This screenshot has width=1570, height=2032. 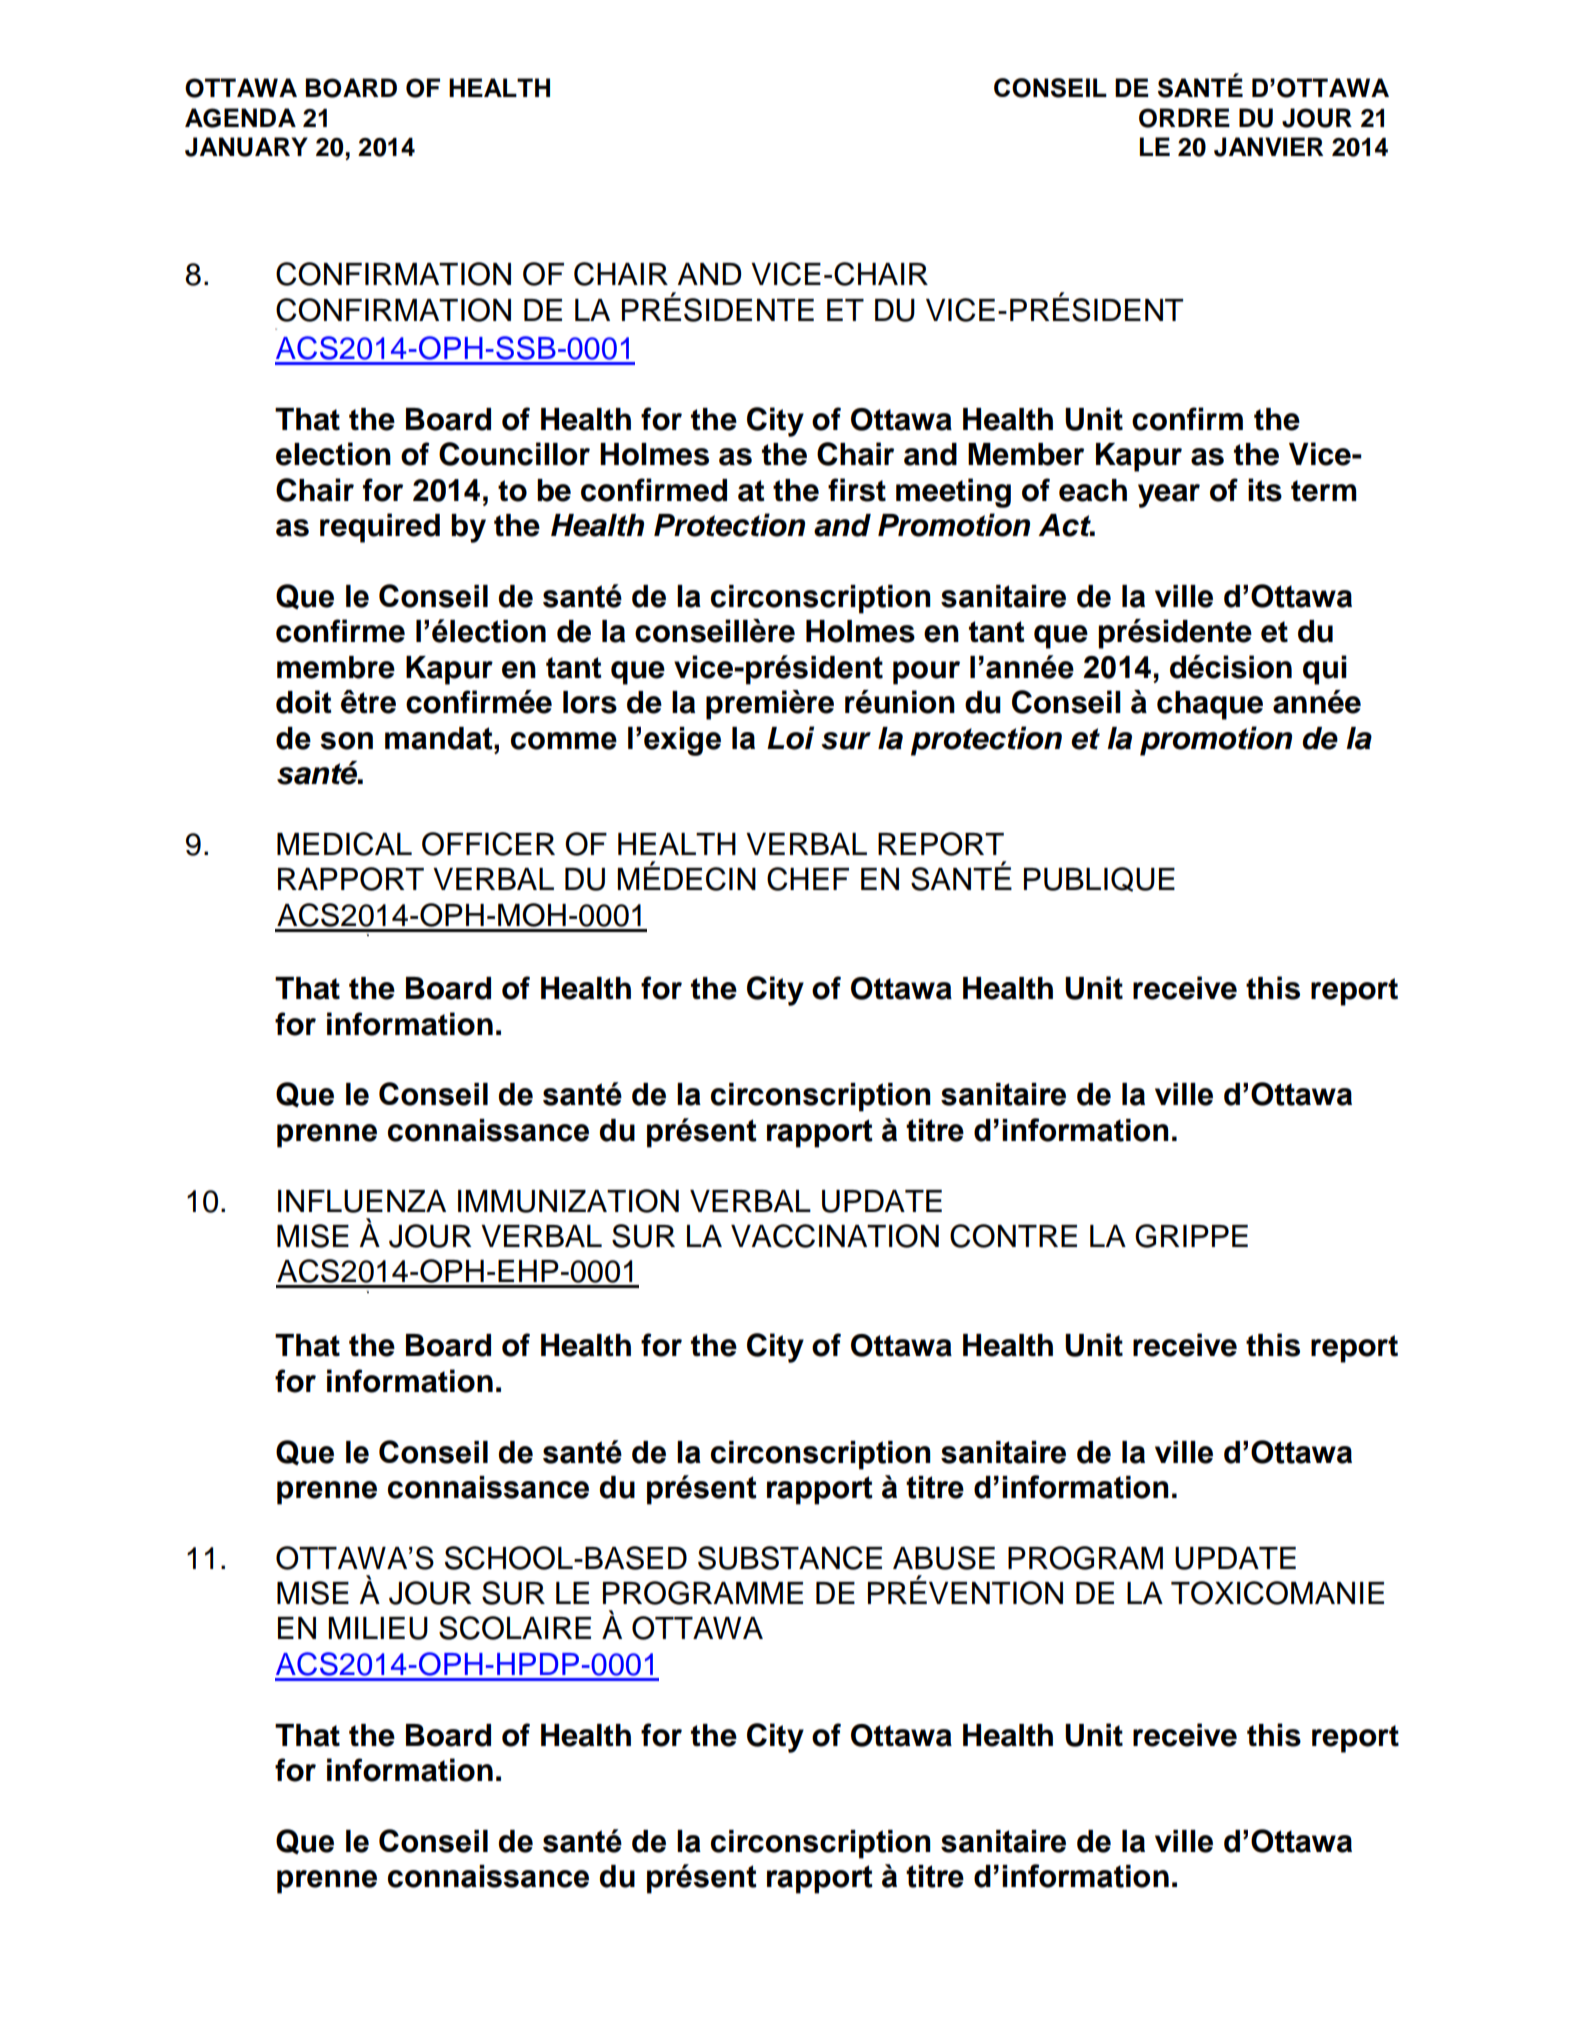 What do you see at coordinates (1013, 1236) in the screenshot?
I see `CONTRE` at bounding box center [1013, 1236].
